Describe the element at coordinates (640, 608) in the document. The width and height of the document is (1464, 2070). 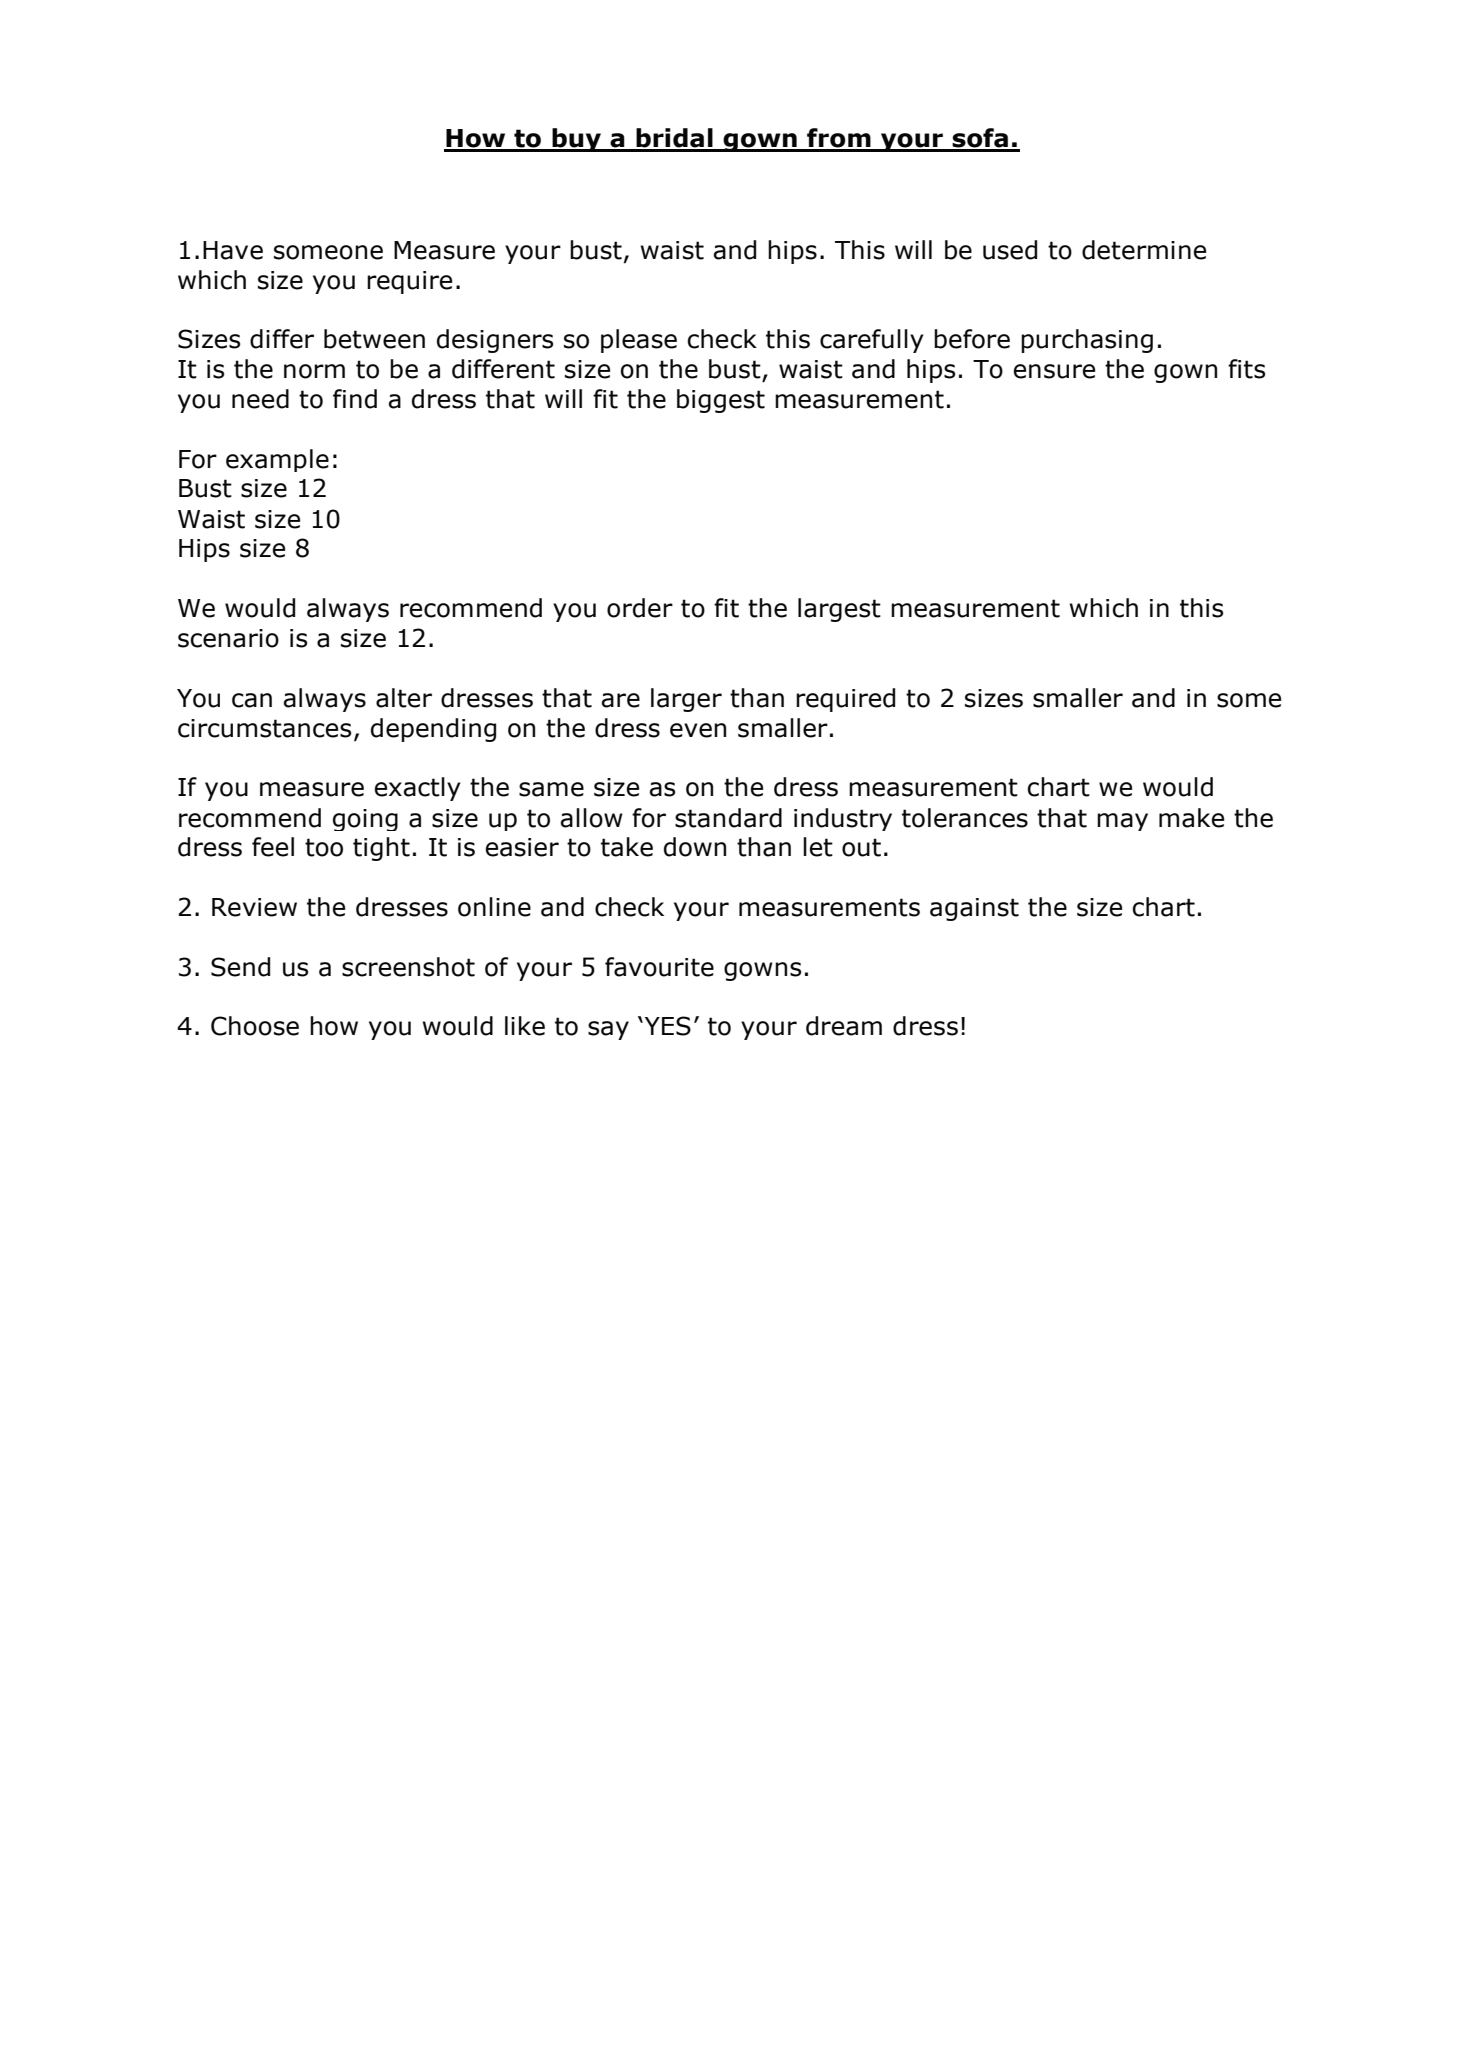
I see `order` at that location.
